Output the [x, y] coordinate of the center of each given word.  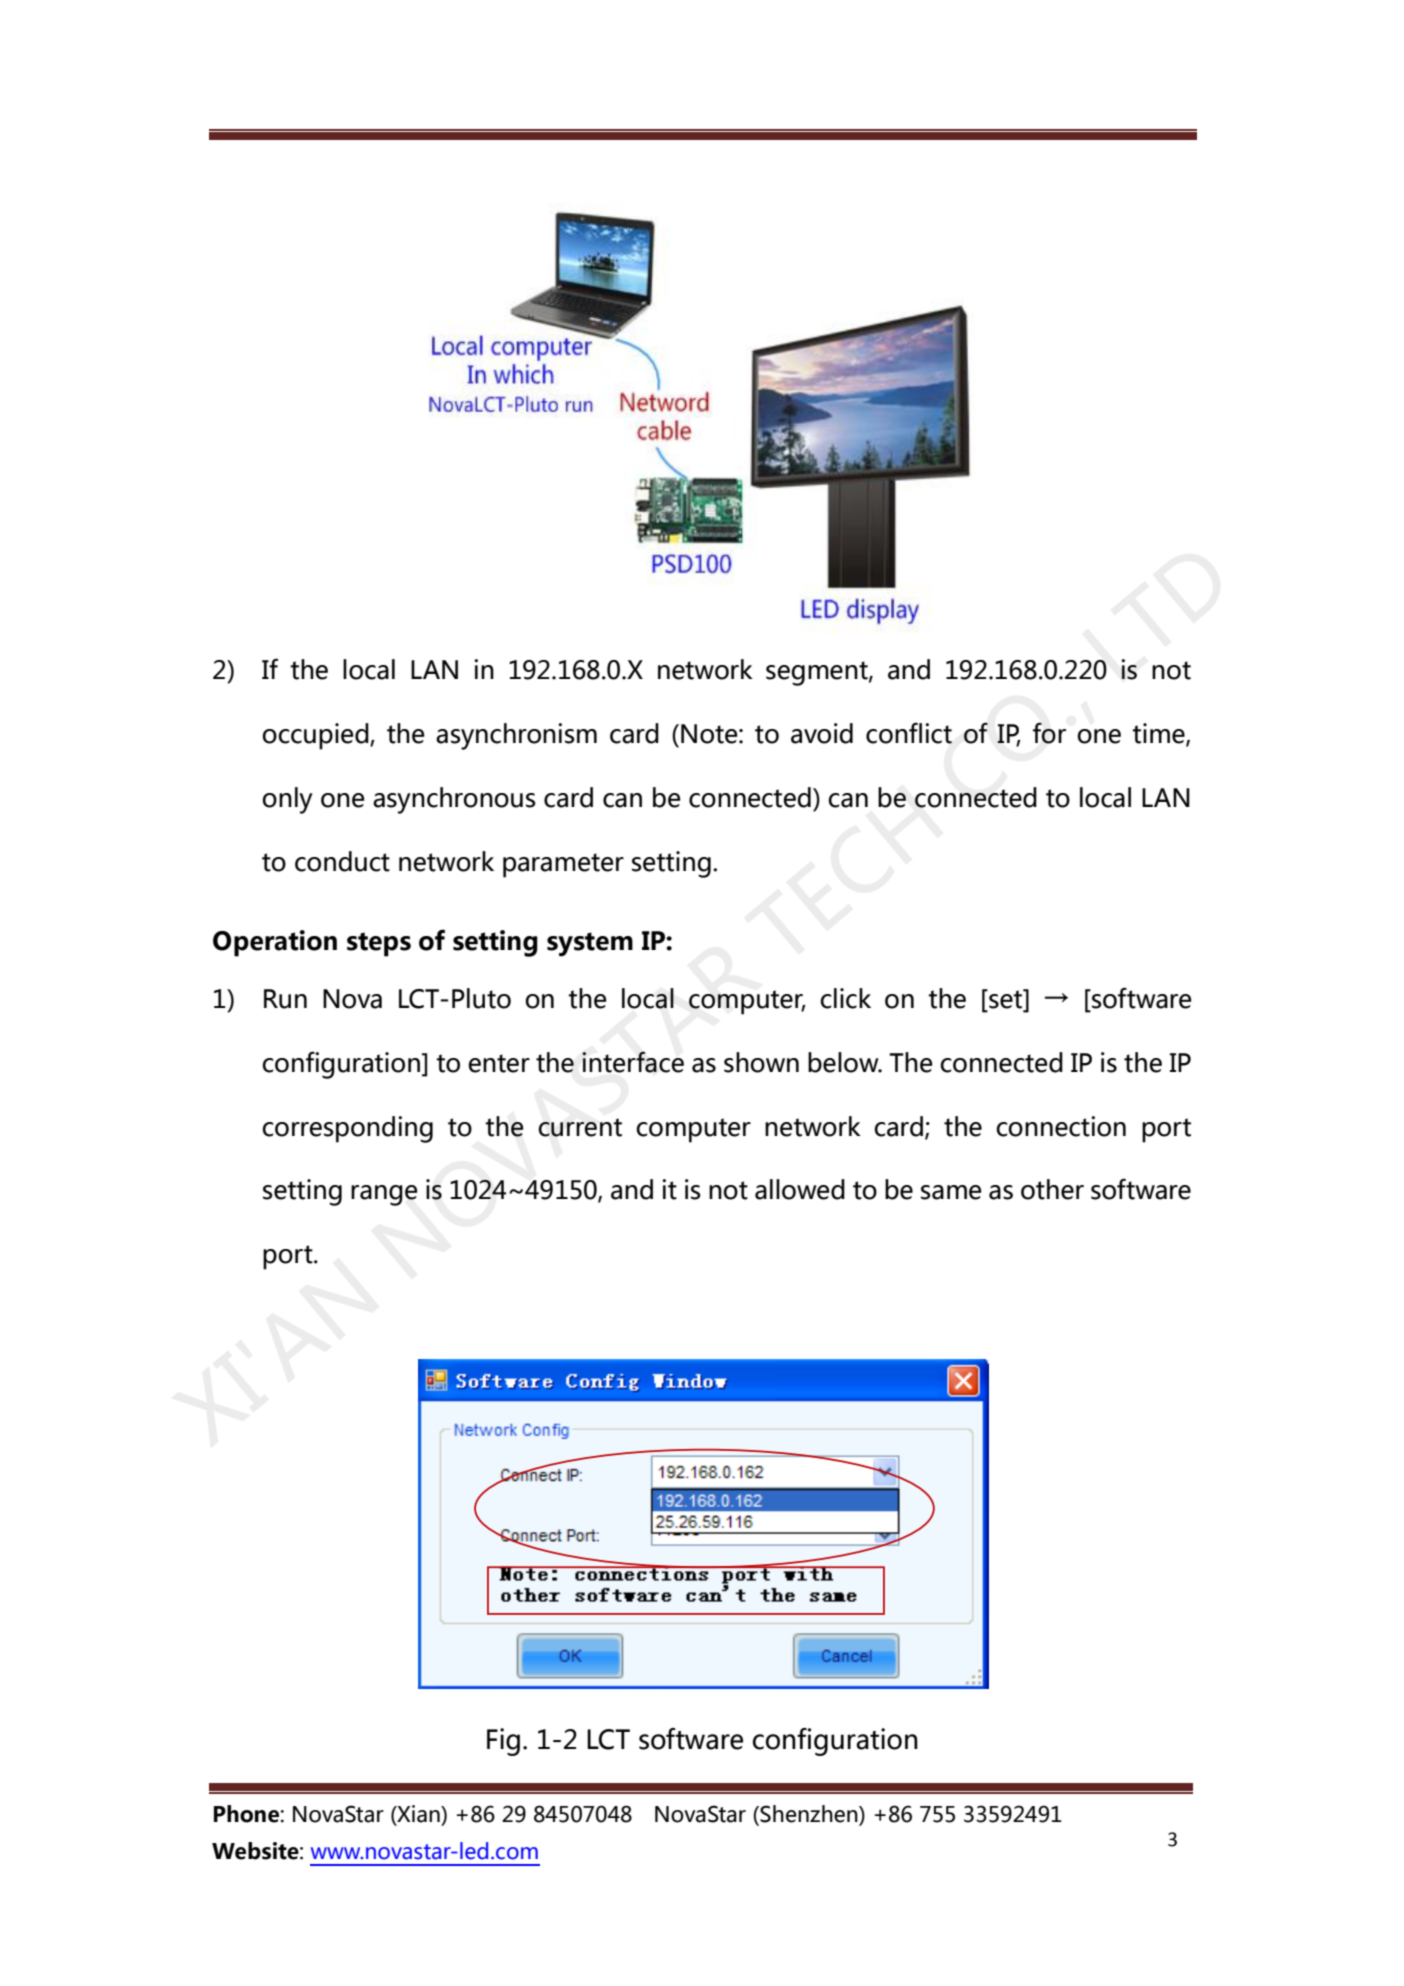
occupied [316, 736]
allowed [800, 1189]
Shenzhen [809, 1815]
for [1049, 733]
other [1052, 1189]
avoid [822, 733]
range [384, 1195]
